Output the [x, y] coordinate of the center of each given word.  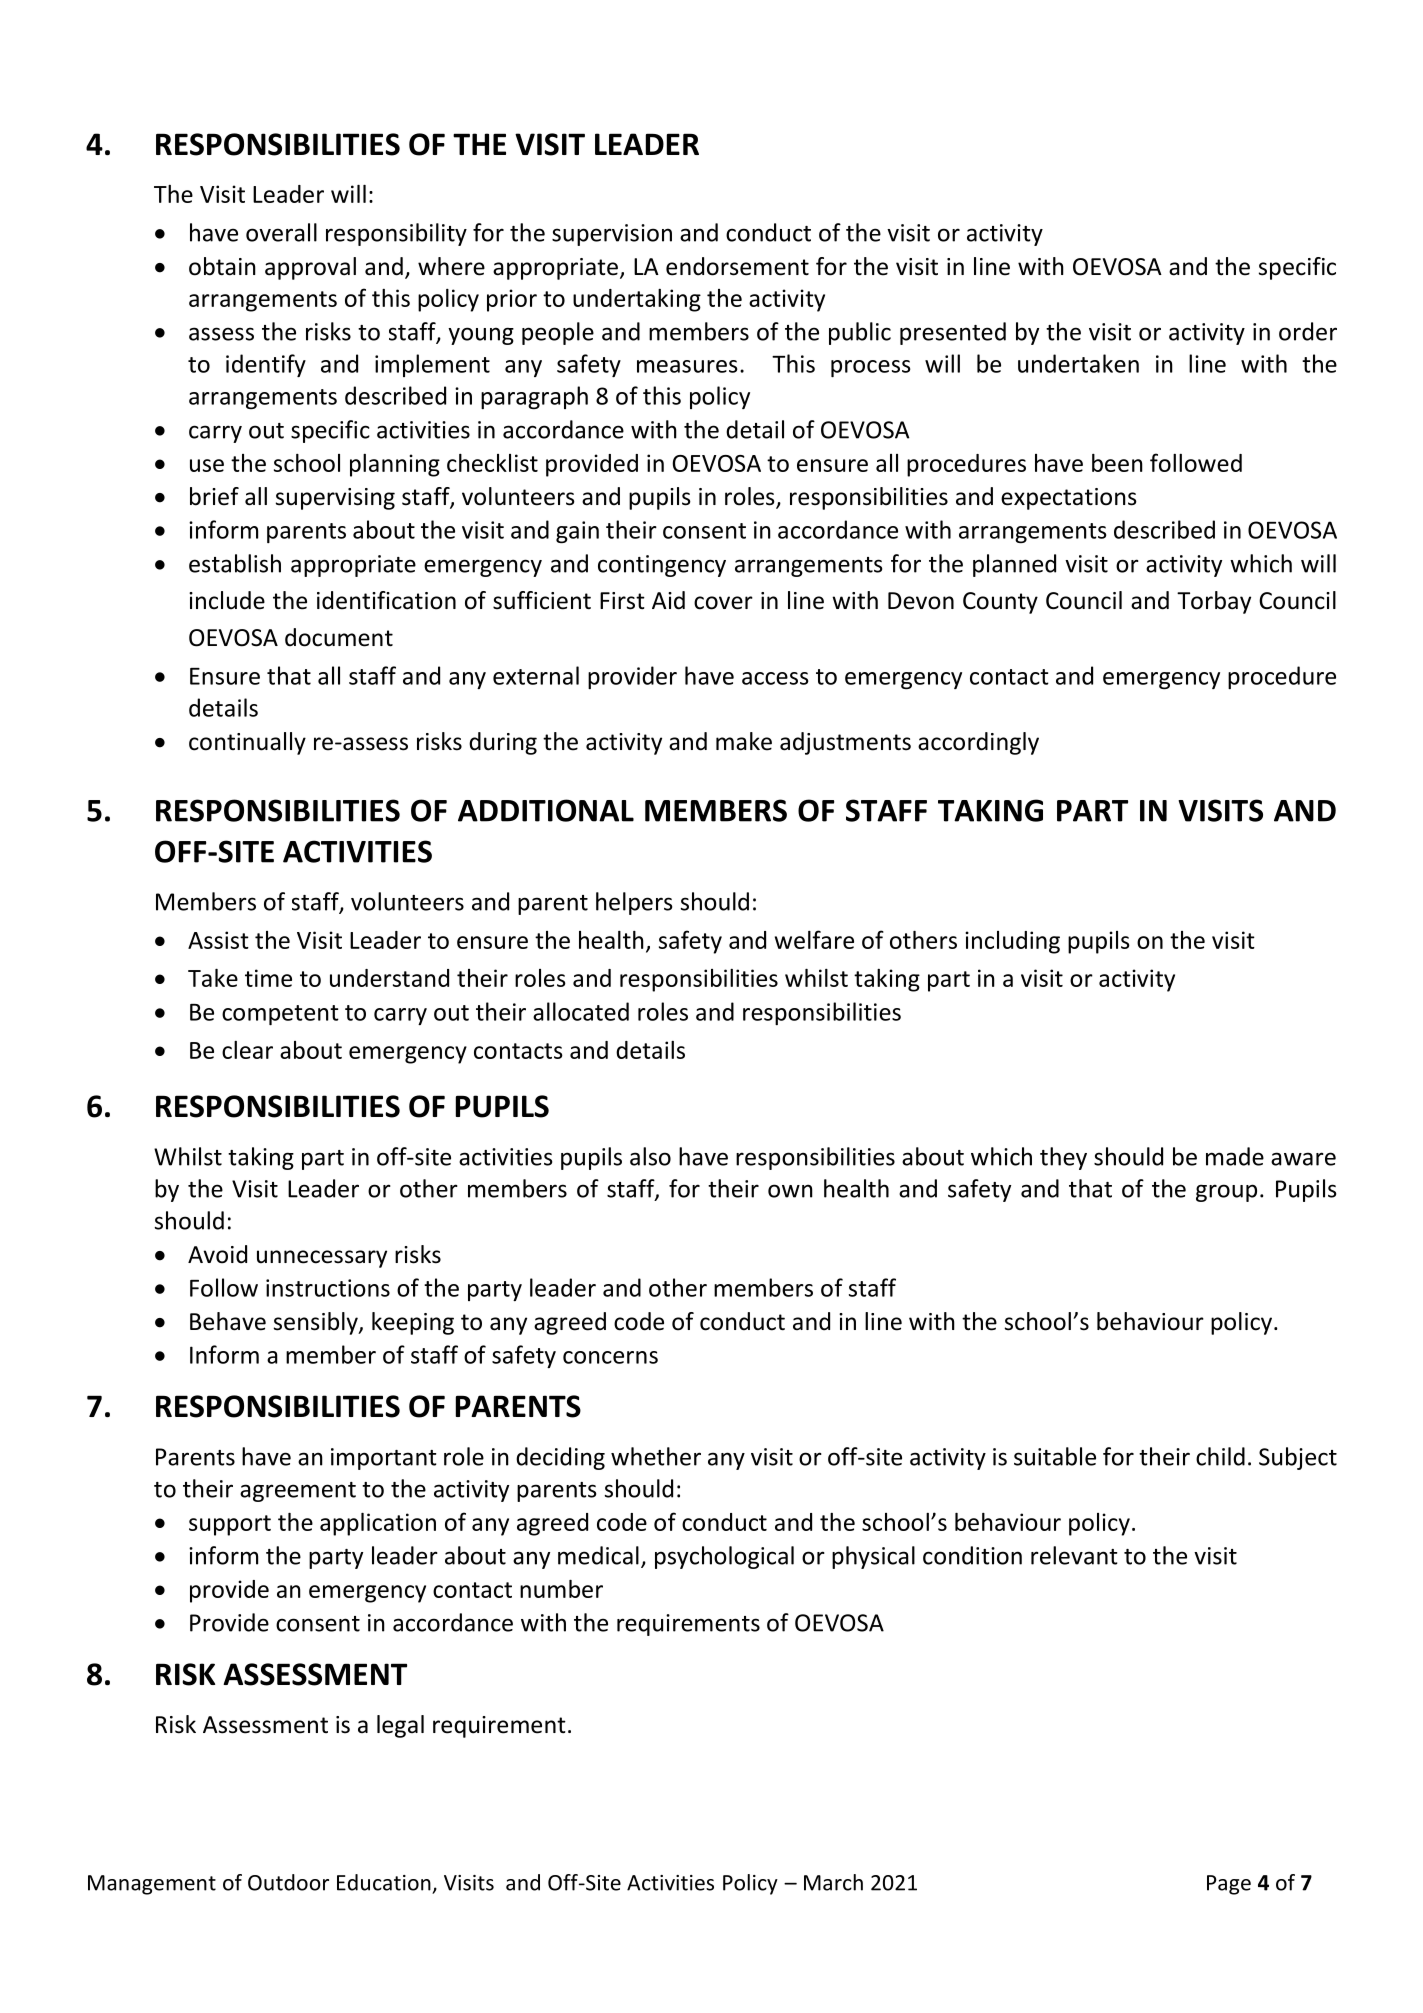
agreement [298, 1492]
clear [247, 1050]
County [1000, 603]
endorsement [737, 266]
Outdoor [288, 1882]
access [775, 678]
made [1235, 1156]
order [1308, 331]
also [650, 1156]
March [833, 1882]
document [339, 637]
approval [310, 268]
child [1220, 1456]
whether [656, 1456]
